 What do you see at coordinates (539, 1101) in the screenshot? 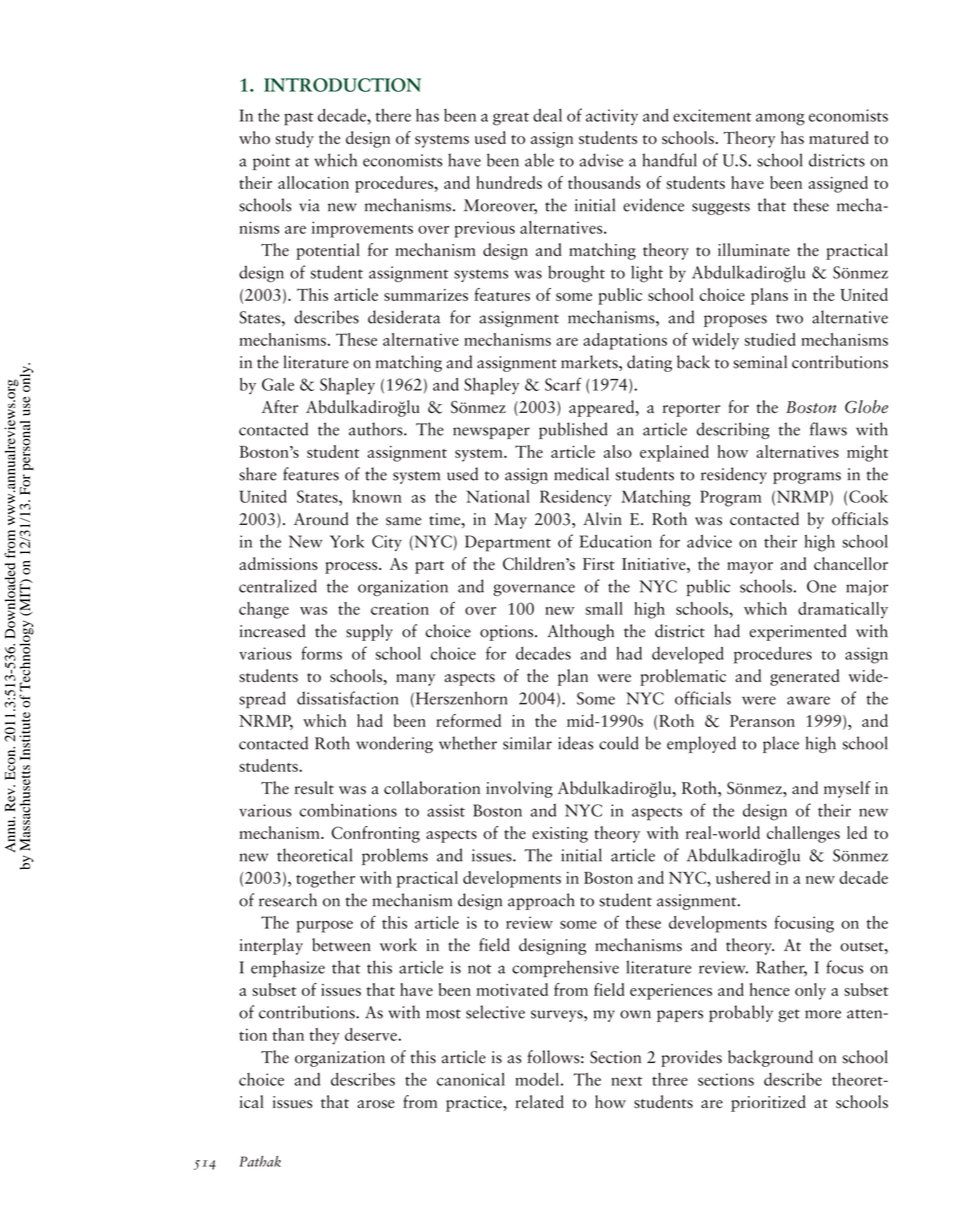
I see `related` at bounding box center [539, 1101].
